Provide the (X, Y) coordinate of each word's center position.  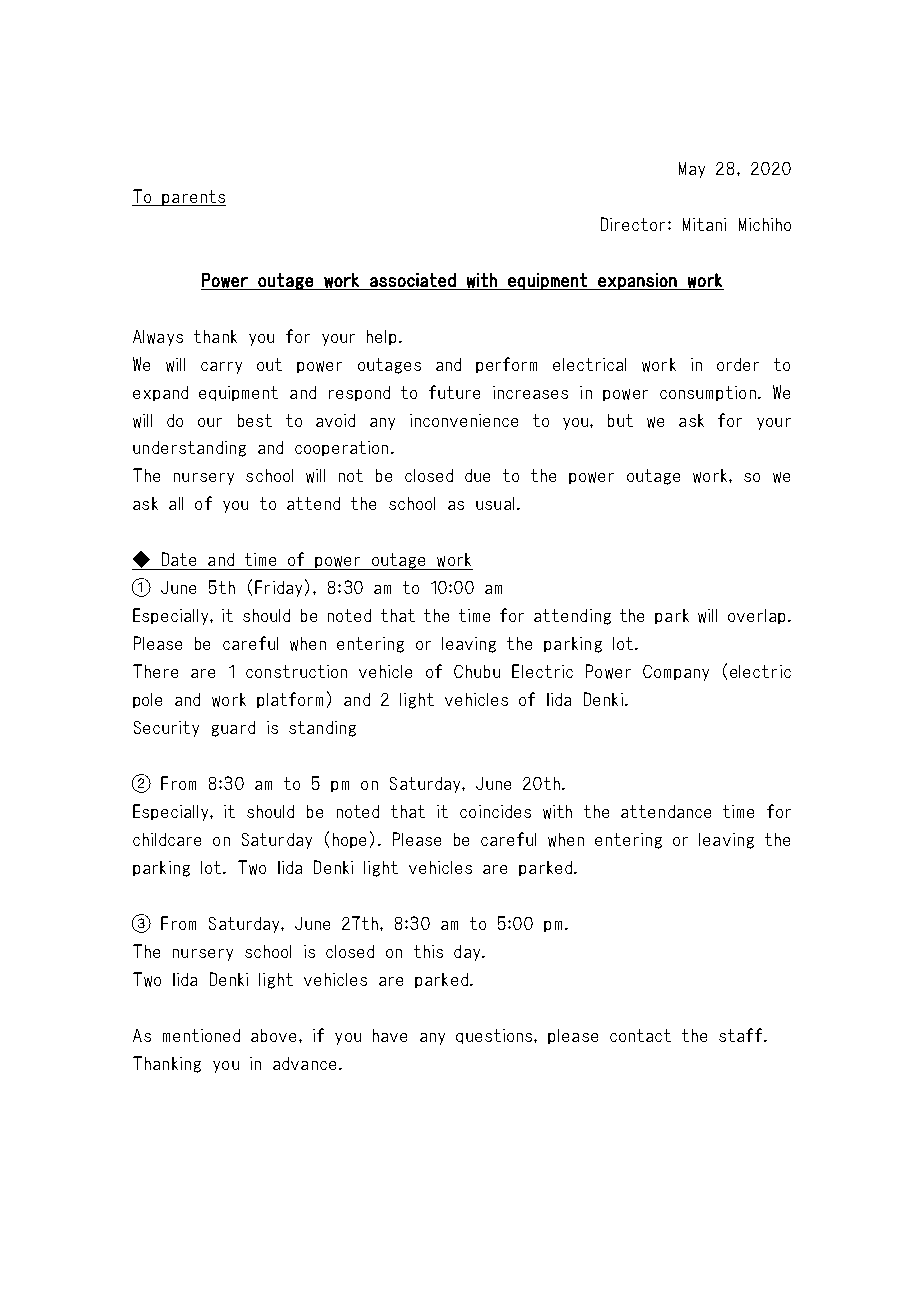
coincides (495, 811)
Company (676, 673)
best (255, 420)
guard (233, 729)
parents (193, 198)
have (390, 1035)
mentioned (201, 1035)
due (477, 475)
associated (413, 280)
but (620, 420)
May (692, 170)
